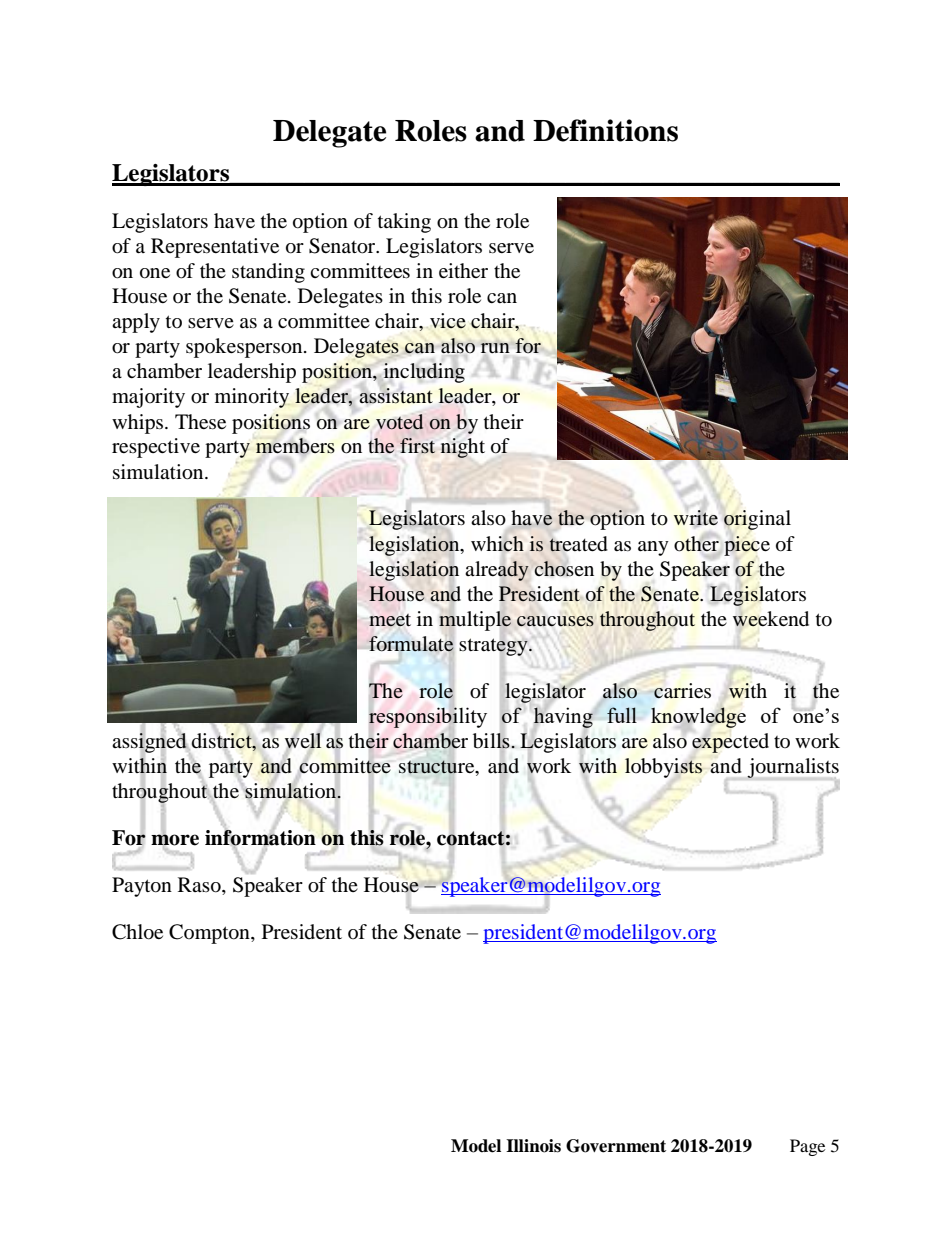 This page has width=952, height=1233. I want to click on taking, so click(404, 223).
